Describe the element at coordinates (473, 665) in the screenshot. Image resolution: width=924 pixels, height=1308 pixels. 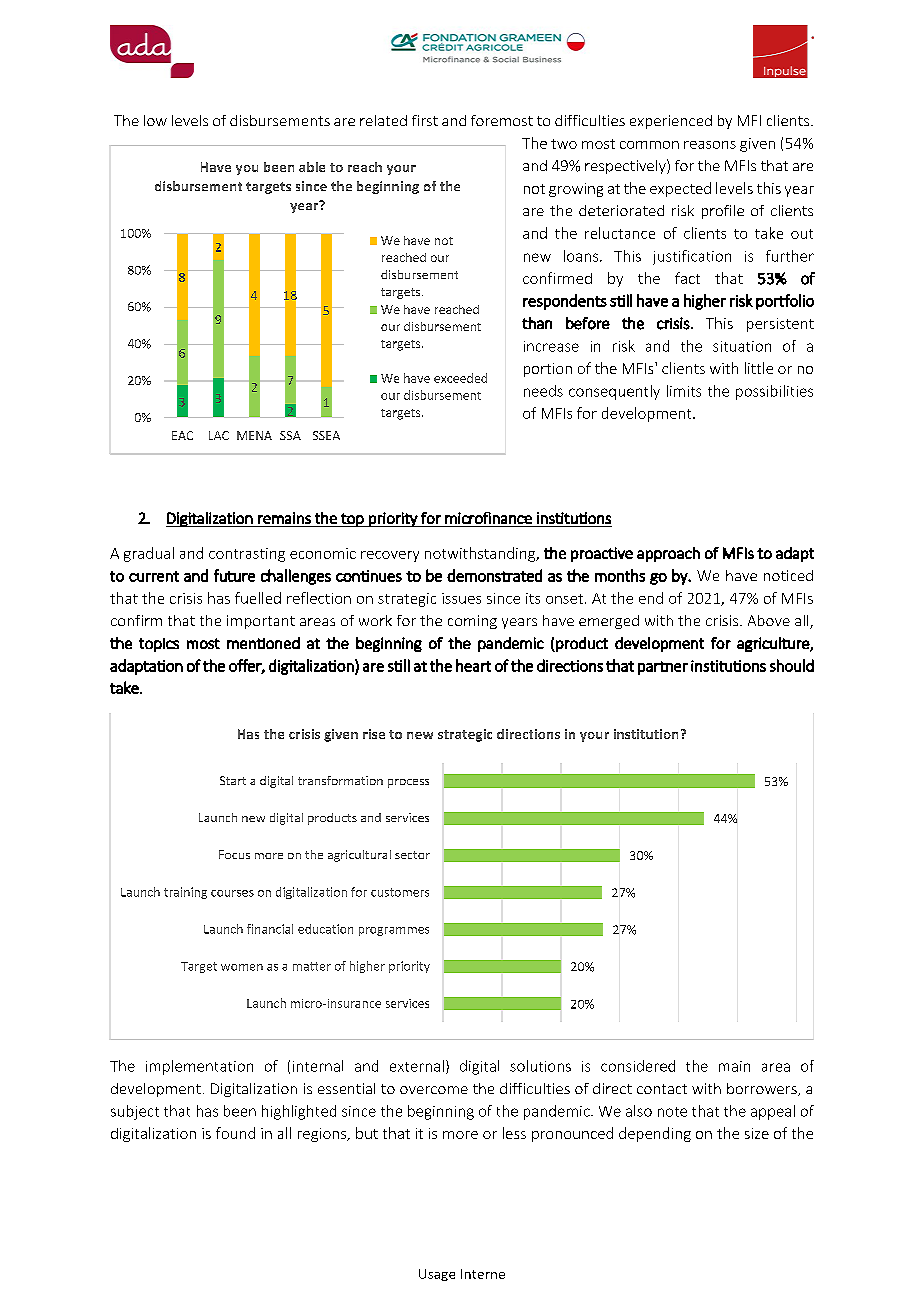
I see `heart` at that location.
